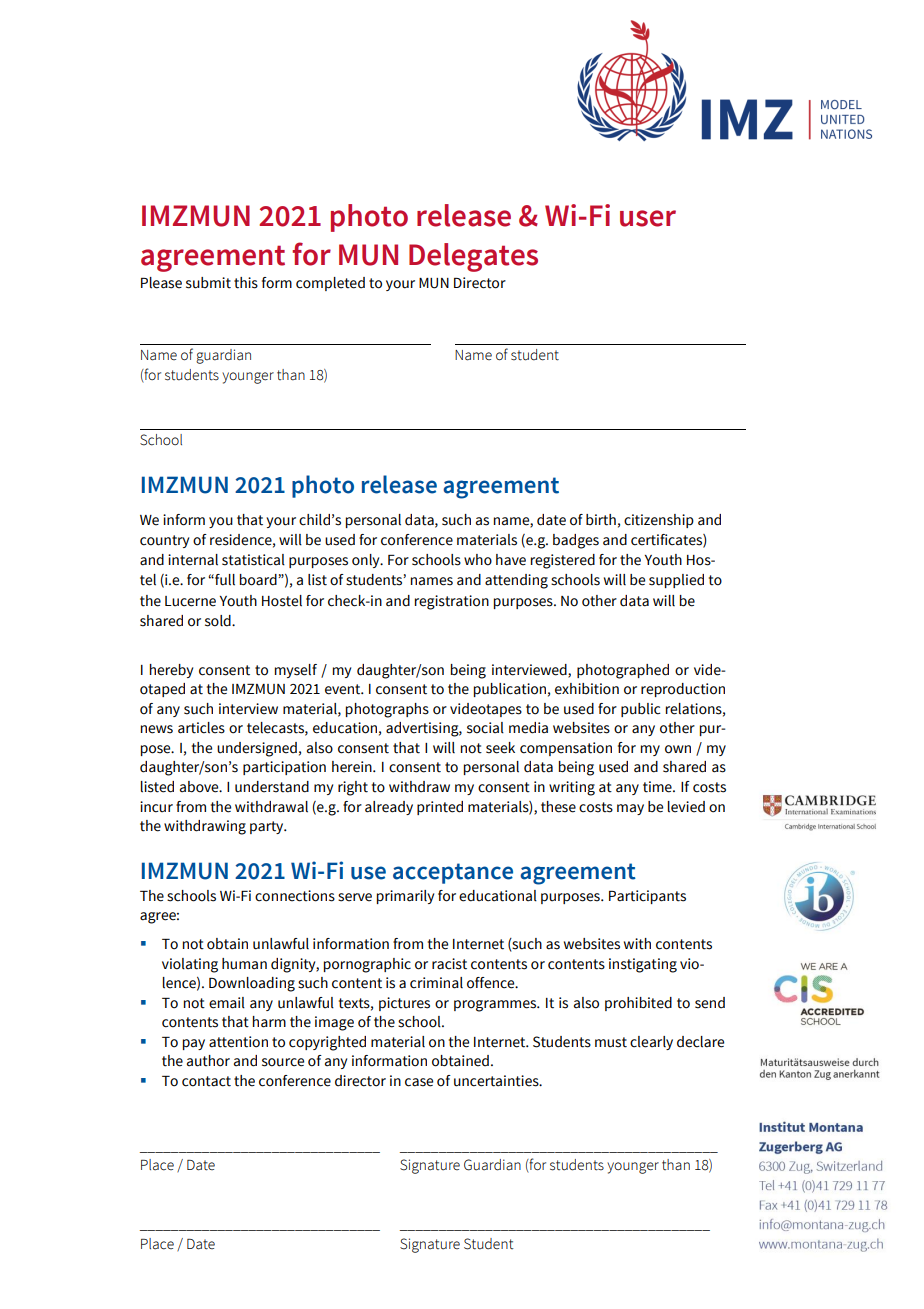 Image resolution: width=924 pixels, height=1309 pixels. Describe the element at coordinates (659, 521) in the screenshot. I see `citizenship` at that location.
